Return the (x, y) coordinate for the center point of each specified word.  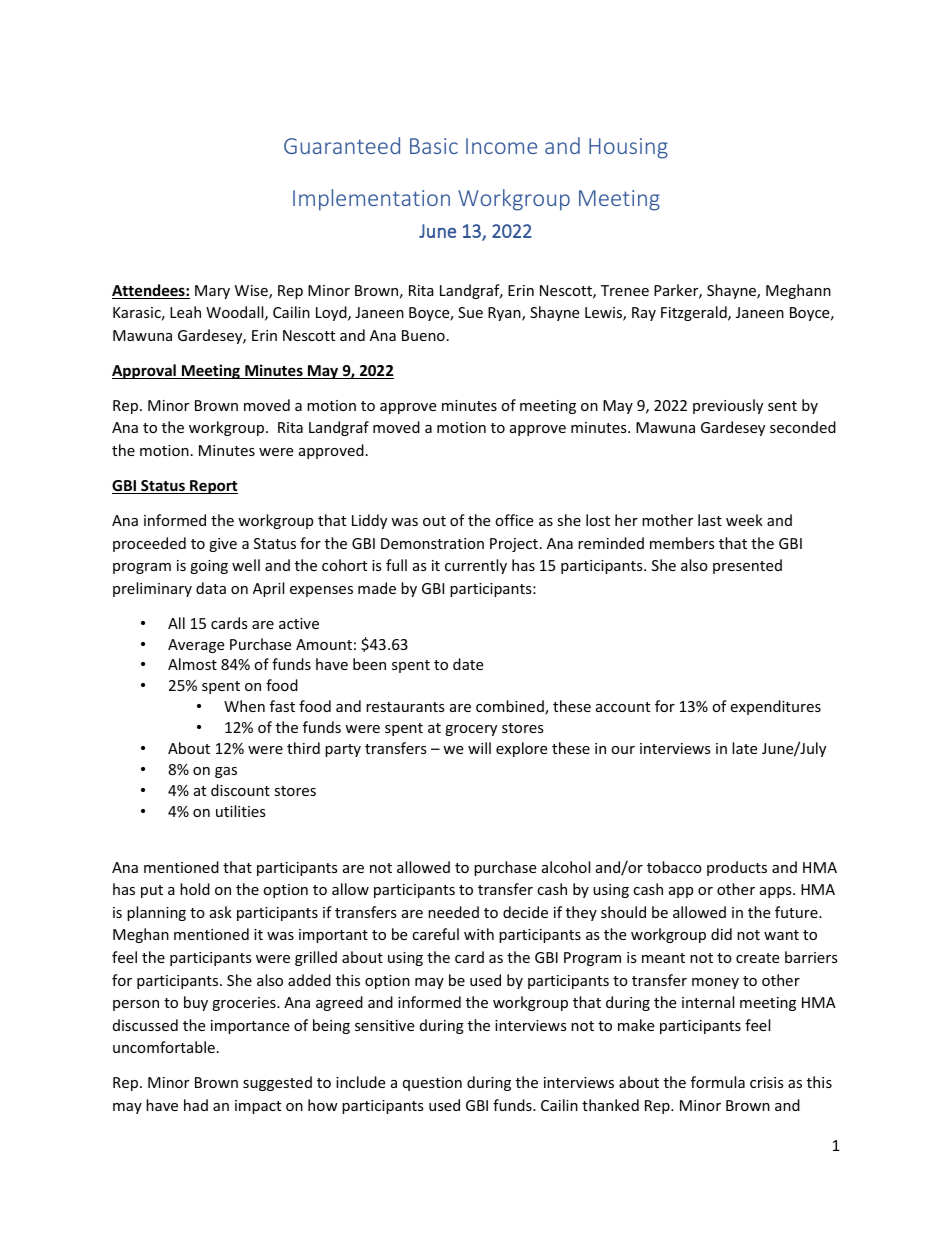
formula (718, 1082)
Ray (644, 314)
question (432, 1084)
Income (501, 146)
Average (196, 646)
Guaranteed (342, 145)
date (468, 664)
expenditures (775, 707)
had (196, 1105)
